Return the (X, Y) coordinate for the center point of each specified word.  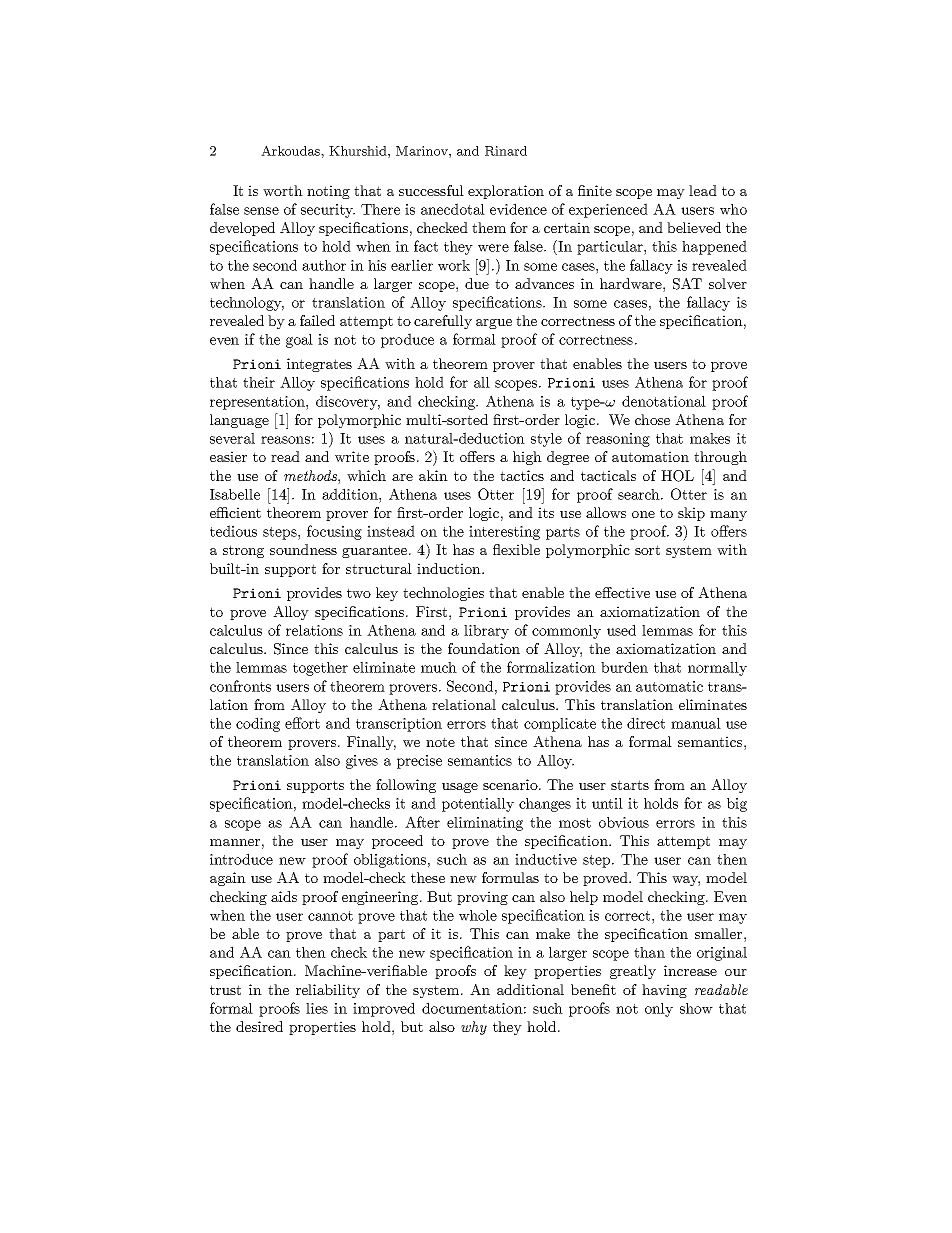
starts (630, 785)
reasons (285, 440)
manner (235, 842)
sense (261, 211)
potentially (478, 805)
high (527, 458)
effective (622, 592)
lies (317, 1008)
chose (652, 419)
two (359, 593)
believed (694, 227)
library (486, 632)
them (489, 227)
